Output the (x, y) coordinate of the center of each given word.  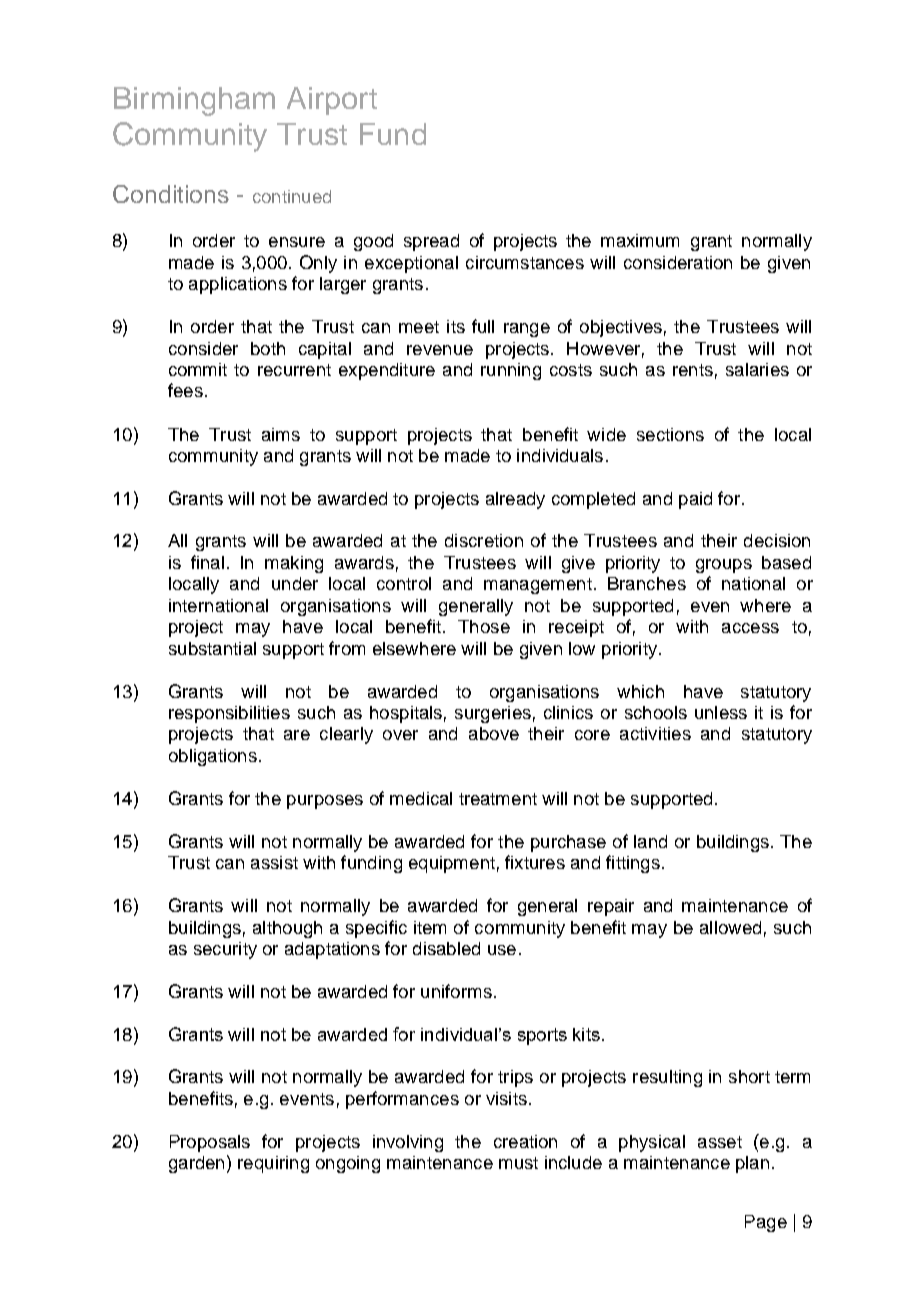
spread (431, 242)
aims (281, 434)
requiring (273, 1164)
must (518, 1163)
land (650, 841)
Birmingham (194, 101)
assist (274, 862)
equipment (452, 864)
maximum (640, 240)
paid (695, 500)
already (515, 500)
